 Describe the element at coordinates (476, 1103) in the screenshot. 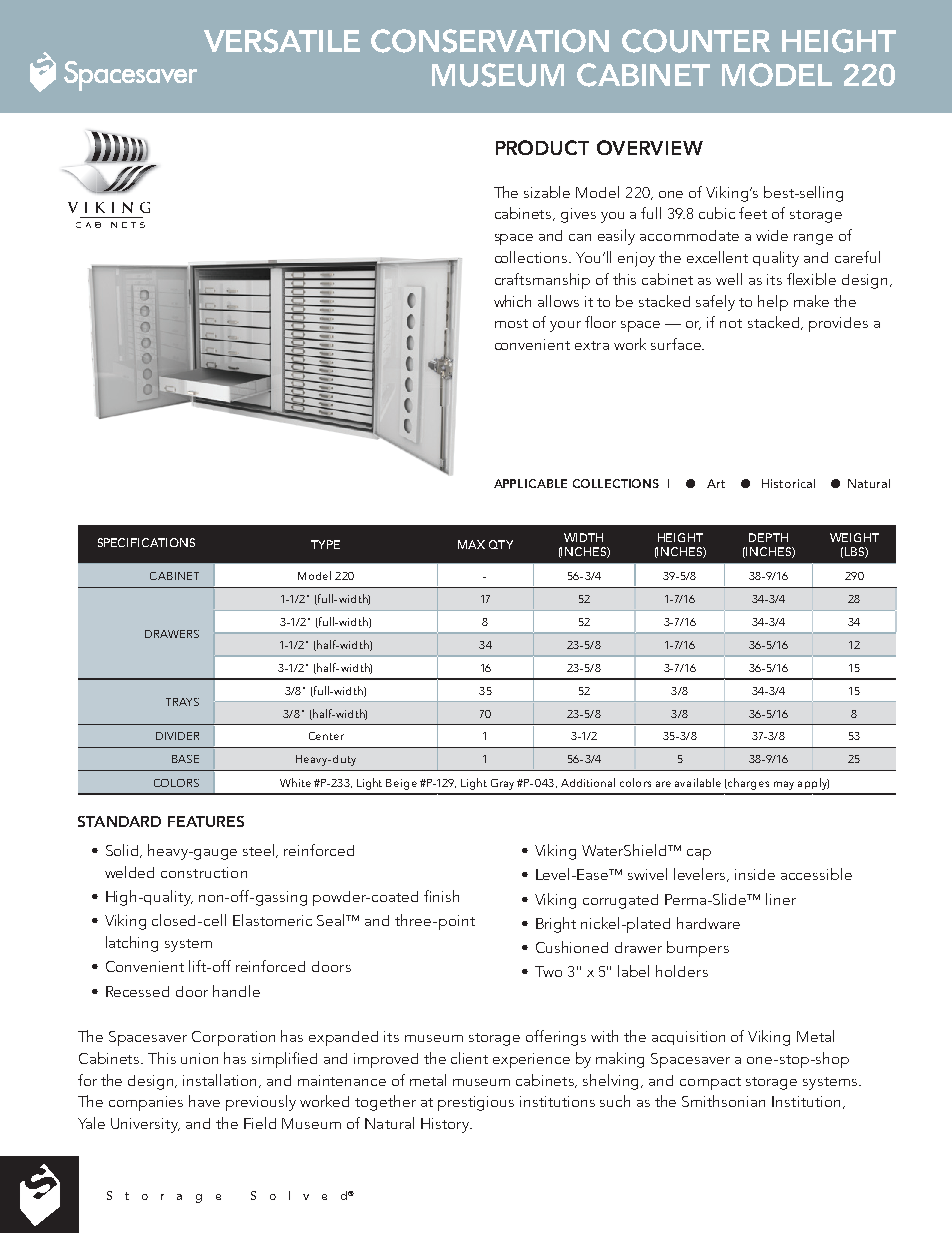

I see `prestigious` at that location.
